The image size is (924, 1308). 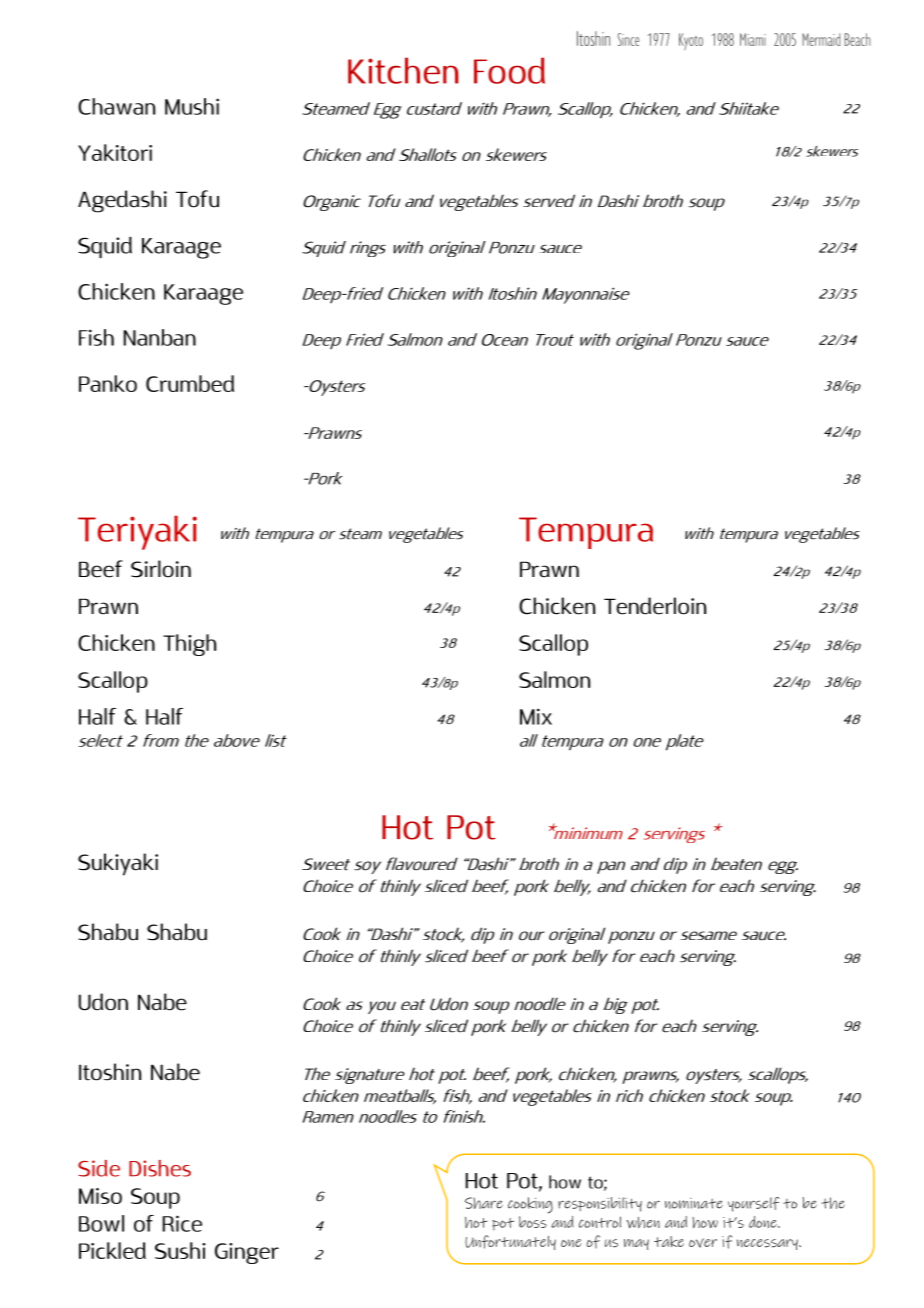 What do you see at coordinates (509, 70) in the document?
I see `Food` at bounding box center [509, 70].
